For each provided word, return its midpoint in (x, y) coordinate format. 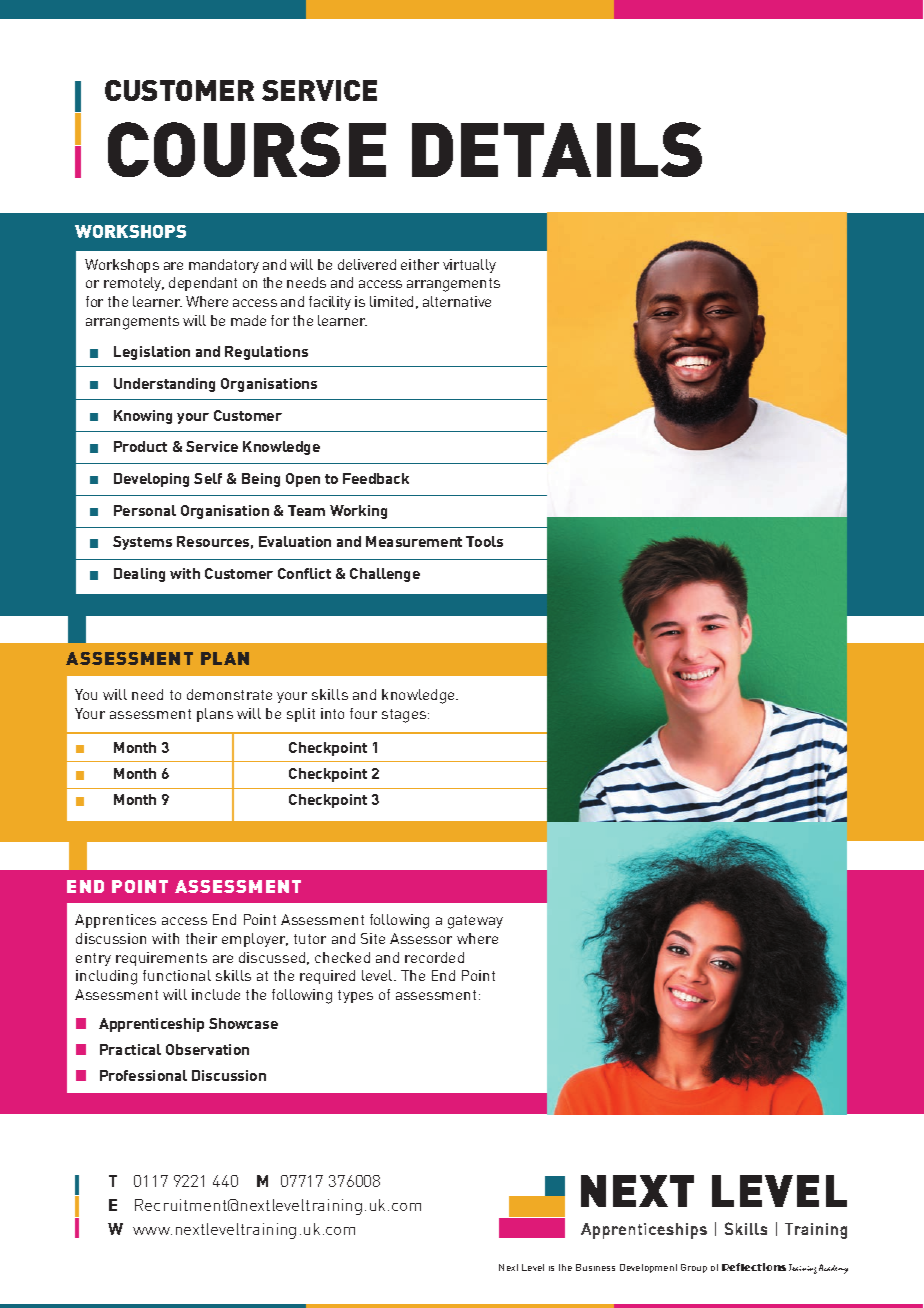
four (363, 713)
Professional (143, 1075)
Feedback (376, 478)
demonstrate (229, 694)
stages (405, 716)
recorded (434, 957)
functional (177, 975)
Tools (484, 541)
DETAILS (557, 149)
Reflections (754, 1267)
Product (140, 446)
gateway (475, 922)
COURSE (247, 149)
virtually (469, 266)
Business (595, 1267)
